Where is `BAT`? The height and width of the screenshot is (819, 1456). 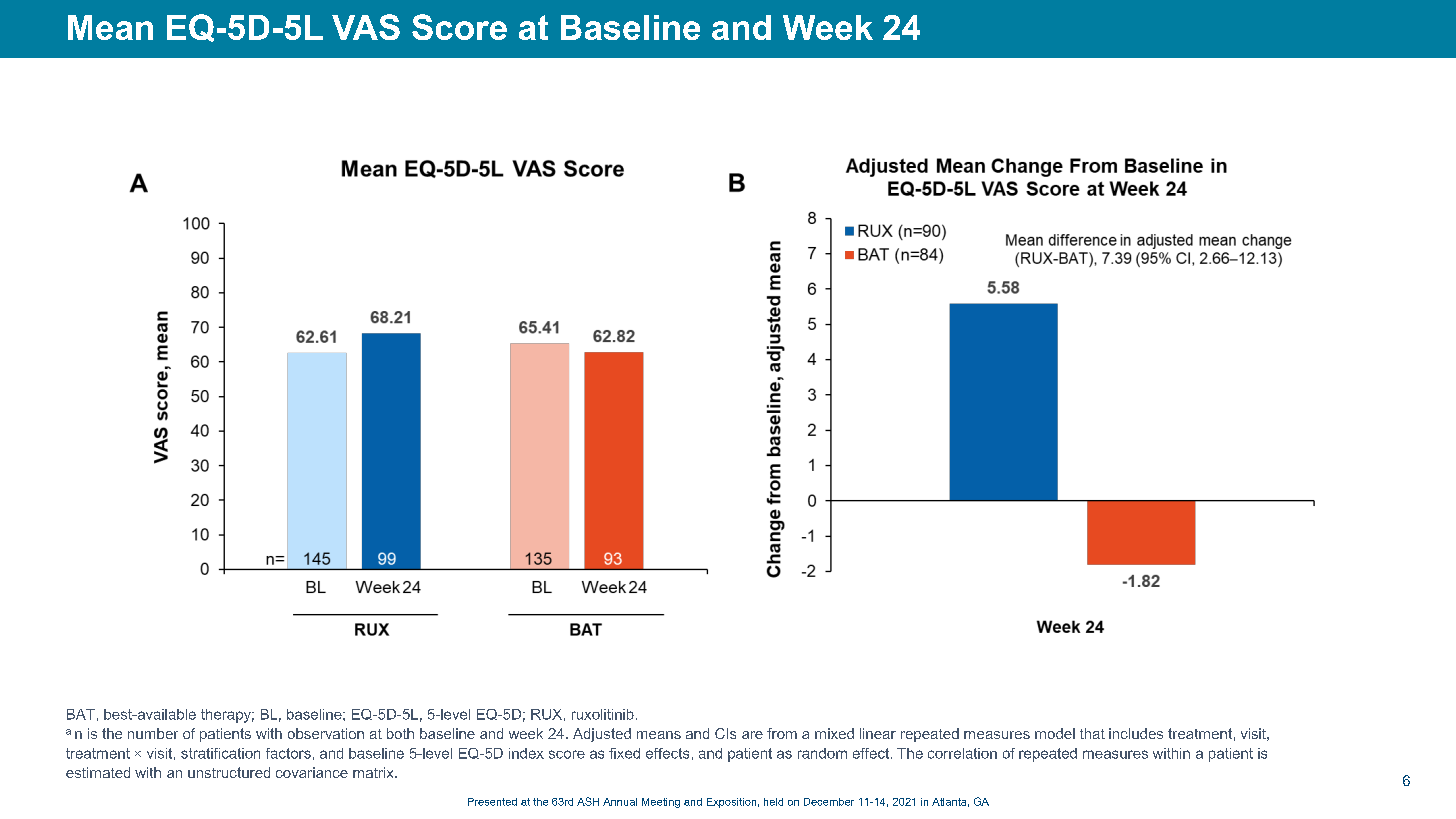 BAT is located at coordinates (81, 714).
